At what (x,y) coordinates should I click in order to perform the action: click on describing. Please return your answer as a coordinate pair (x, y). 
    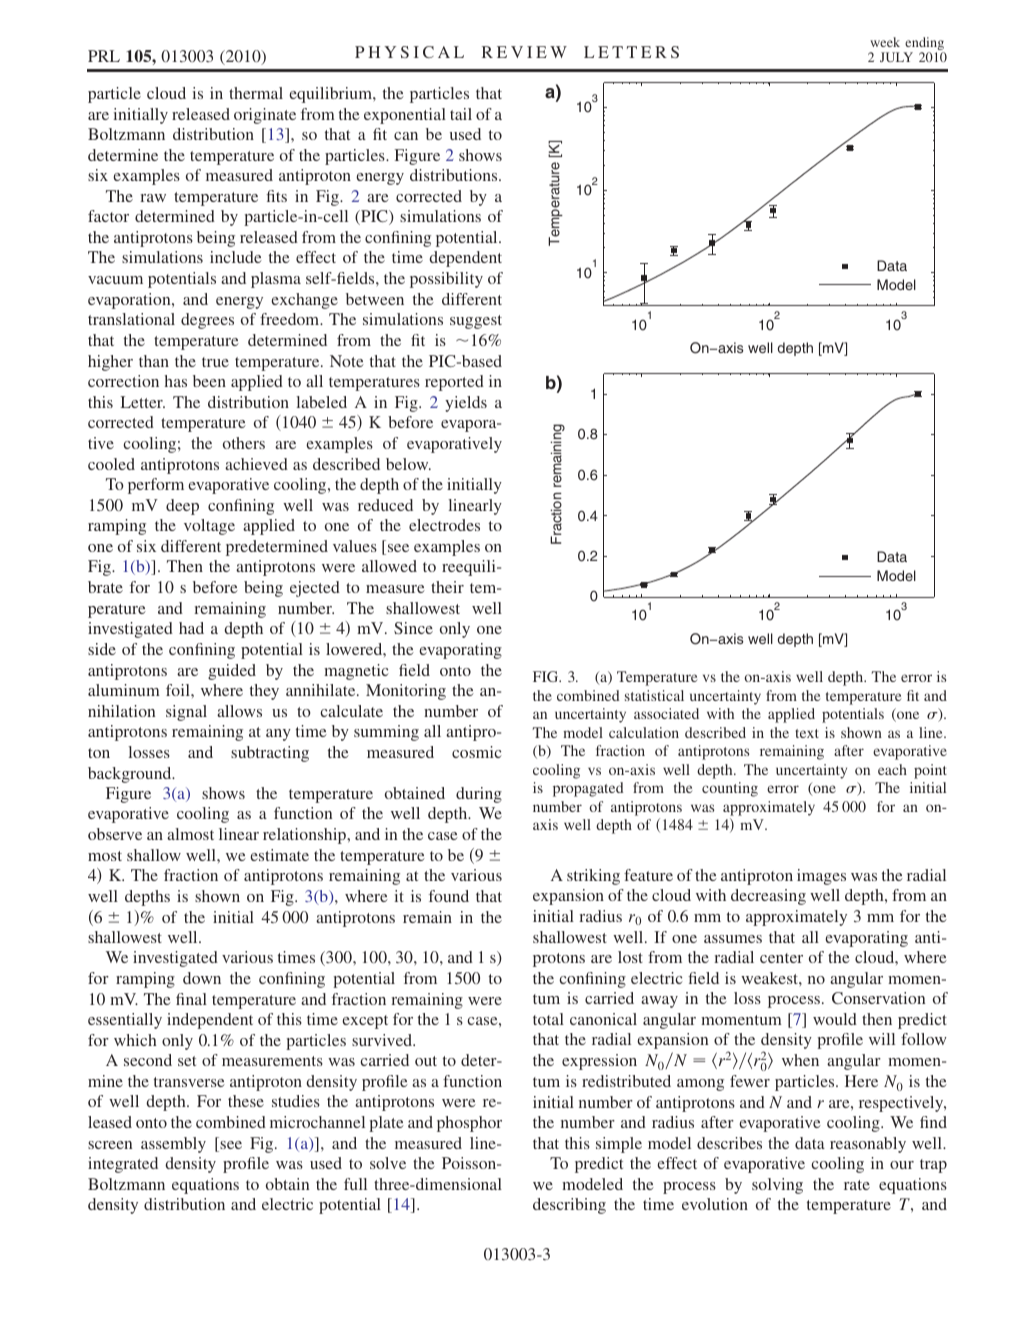
    Looking at the image, I should click on (569, 1206).
